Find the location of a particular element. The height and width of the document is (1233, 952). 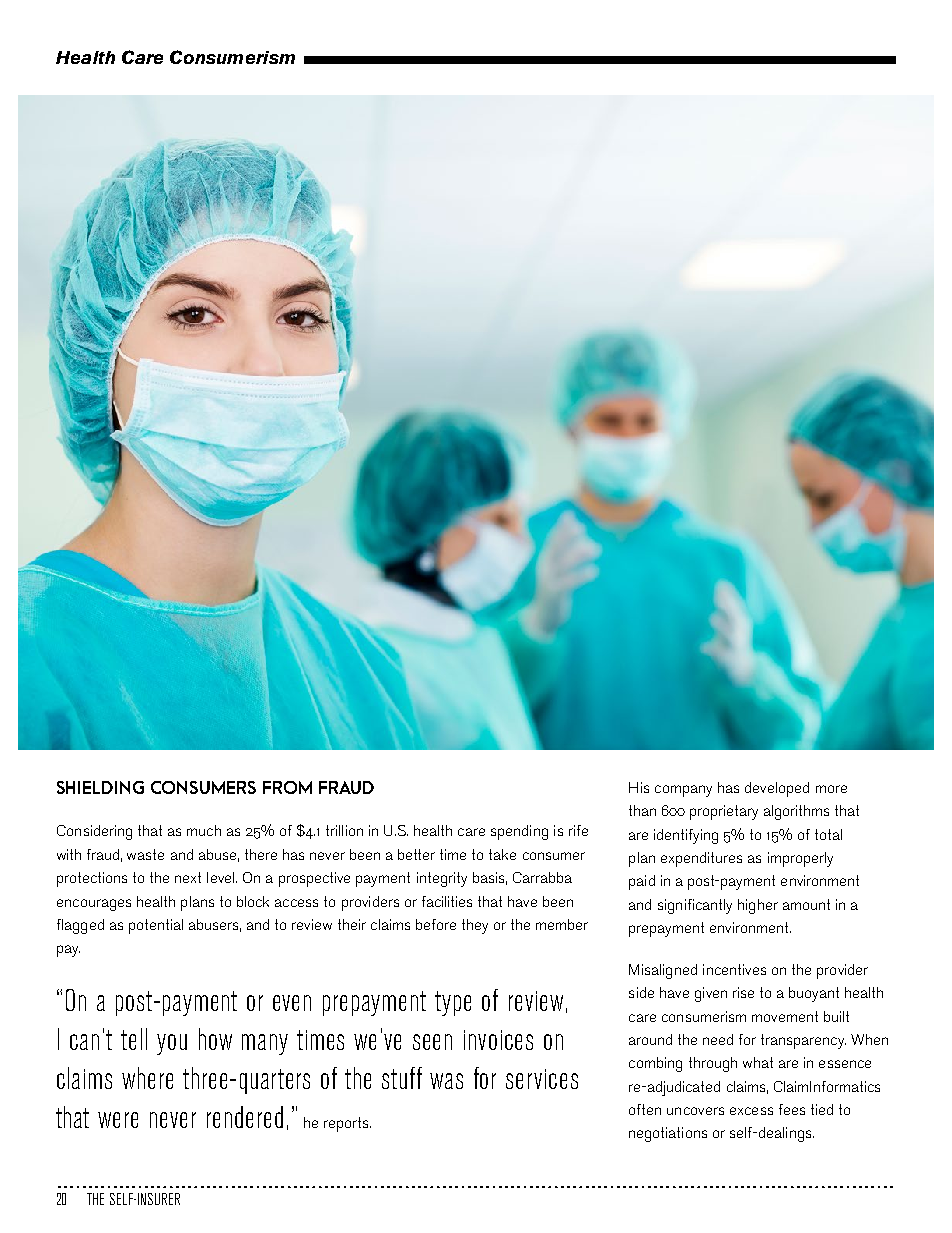

were is located at coordinates (118, 1120).
